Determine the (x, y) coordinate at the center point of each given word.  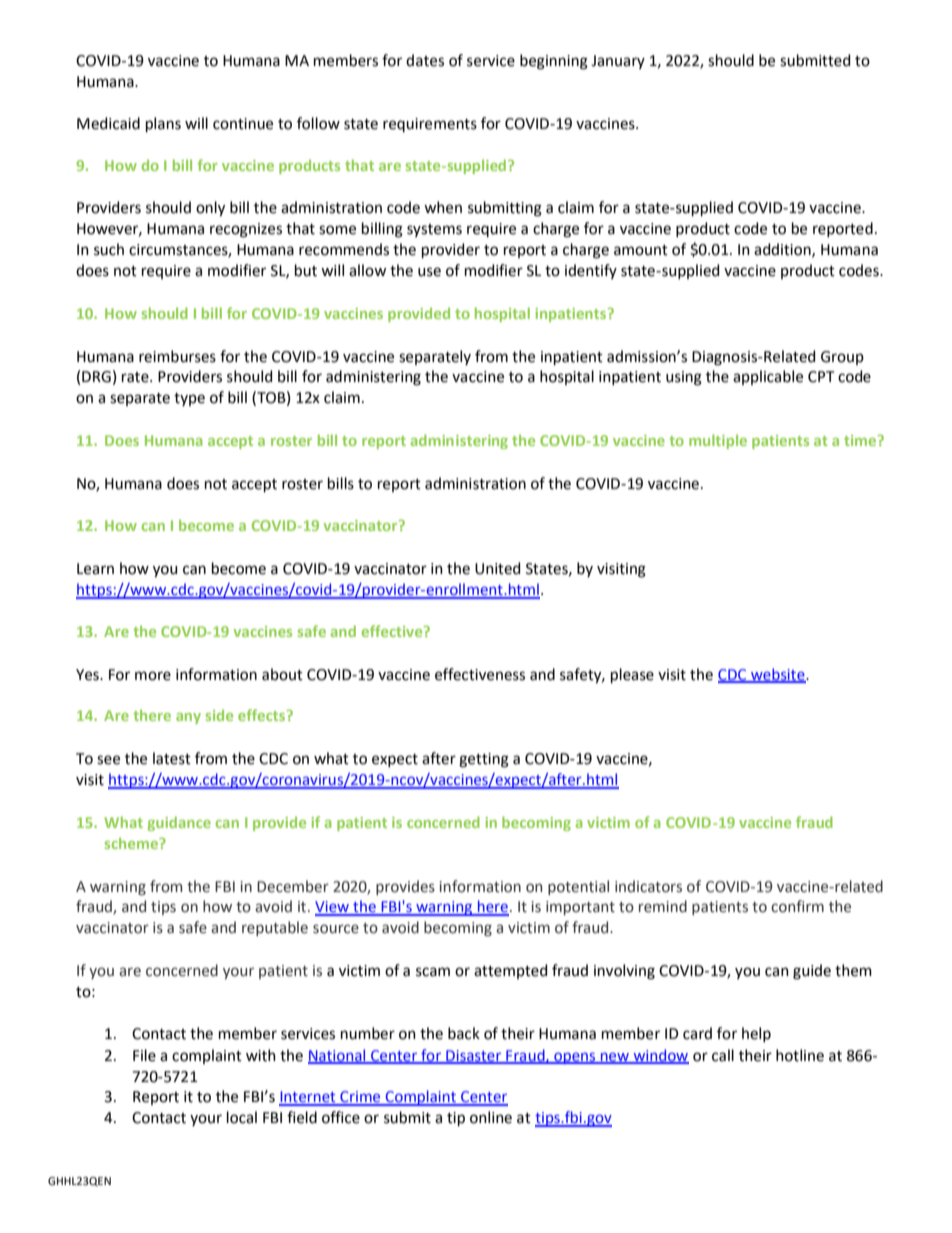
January (618, 62)
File (144, 1055)
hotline (800, 1055)
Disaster (474, 1056)
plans (163, 124)
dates (425, 60)
